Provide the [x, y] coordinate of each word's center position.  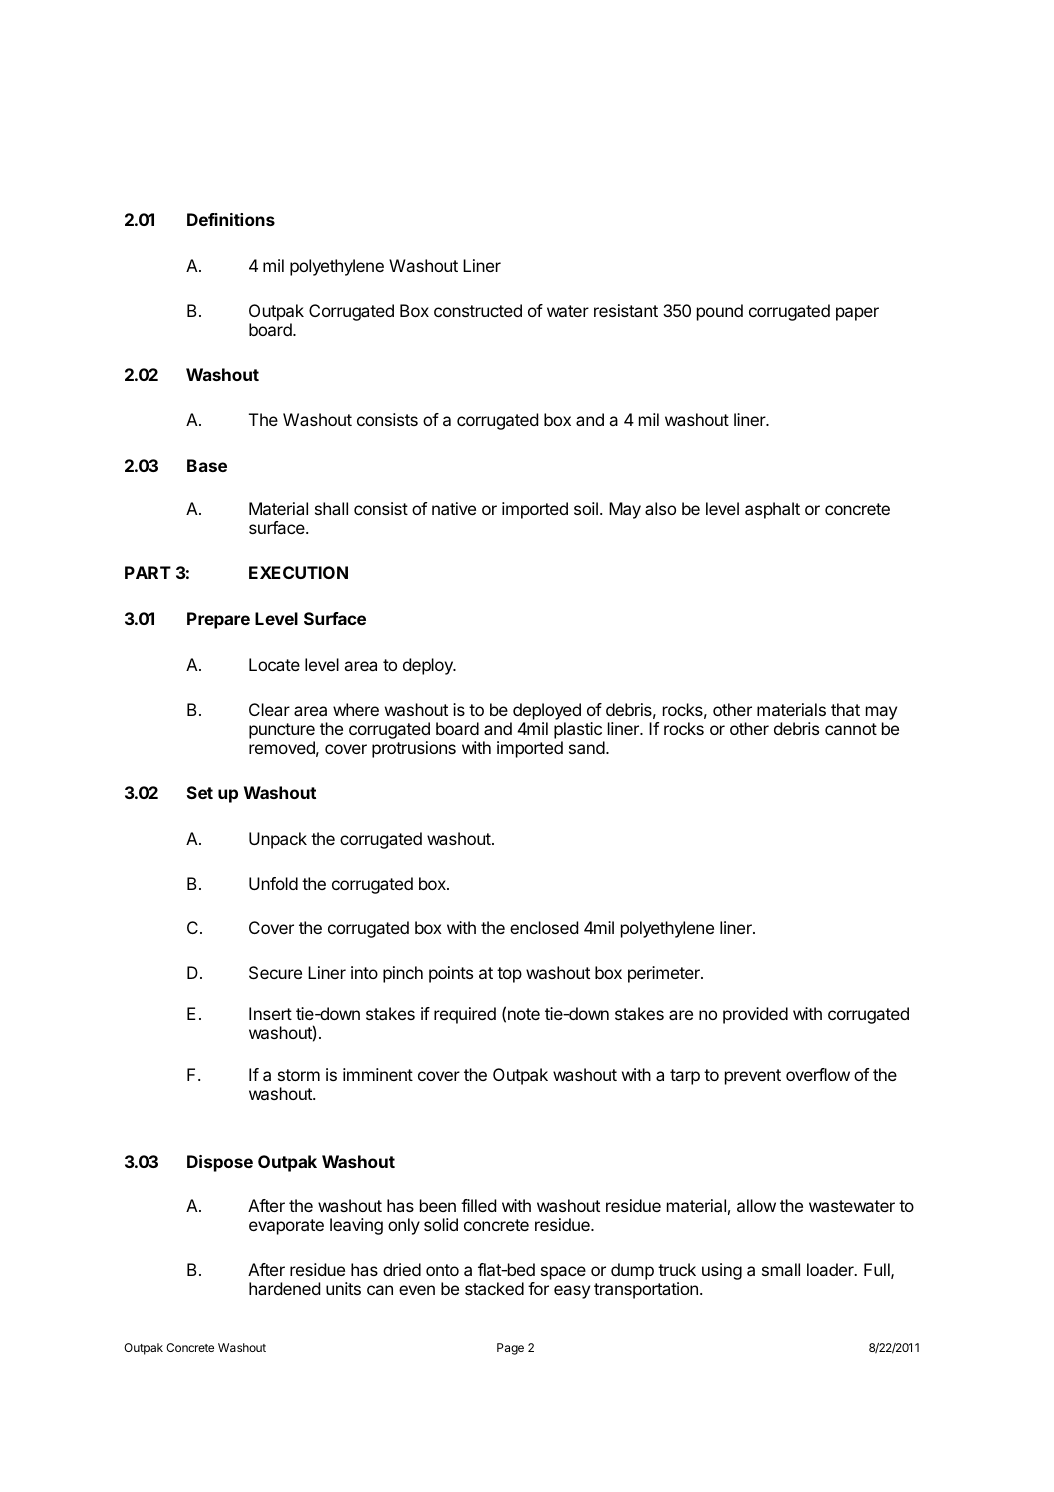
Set [200, 792]
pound [720, 312]
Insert [270, 1013]
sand [588, 747]
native [454, 508]
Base [207, 465]
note [524, 1014]
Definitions [231, 219]
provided [755, 1015]
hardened [284, 1288]
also [660, 508]
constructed [478, 310]
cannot [851, 729]
